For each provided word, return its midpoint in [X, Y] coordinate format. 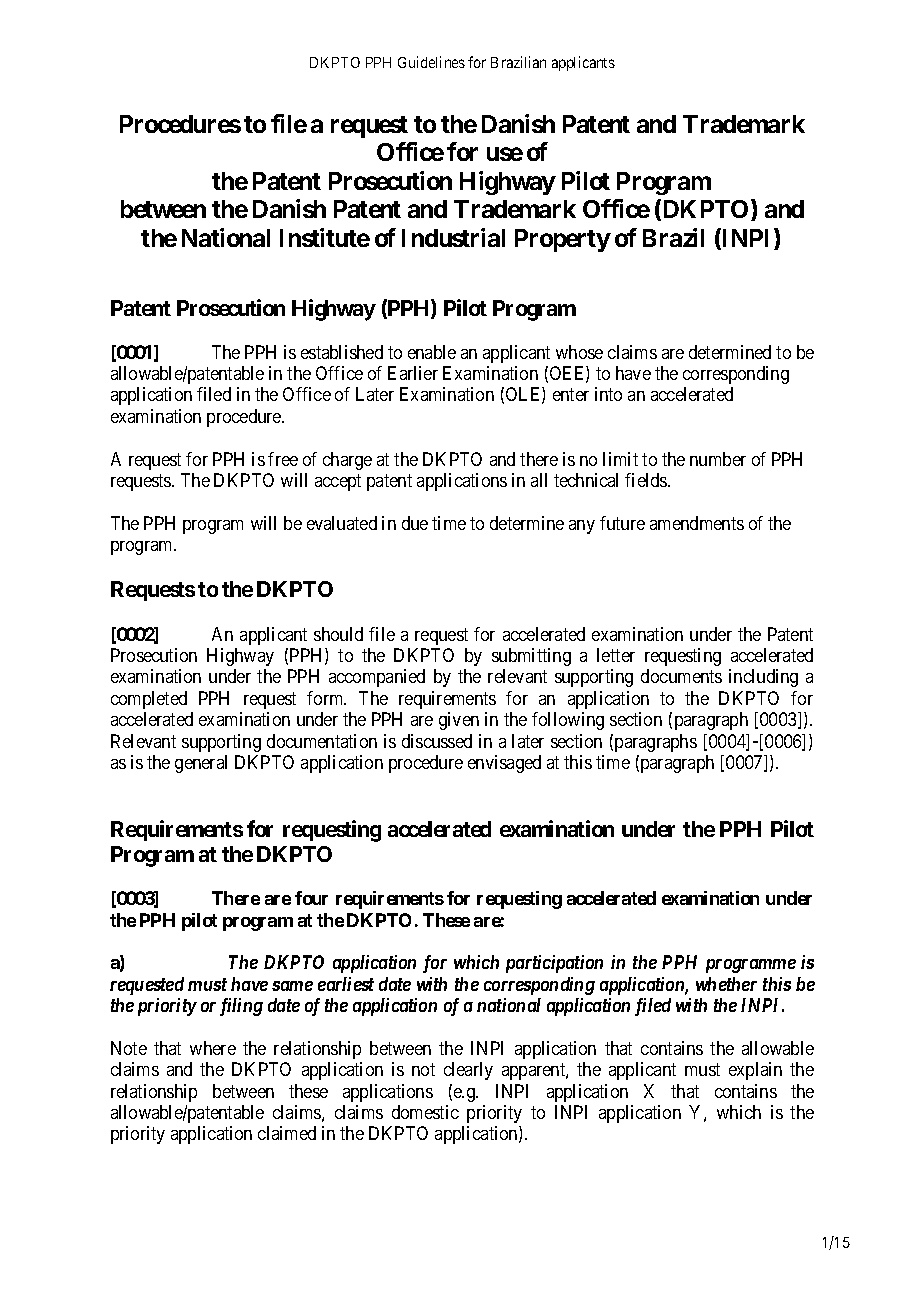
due [415, 523]
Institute [325, 237]
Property [562, 240]
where [213, 1048]
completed [149, 700]
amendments [697, 523]
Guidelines [431, 62]
